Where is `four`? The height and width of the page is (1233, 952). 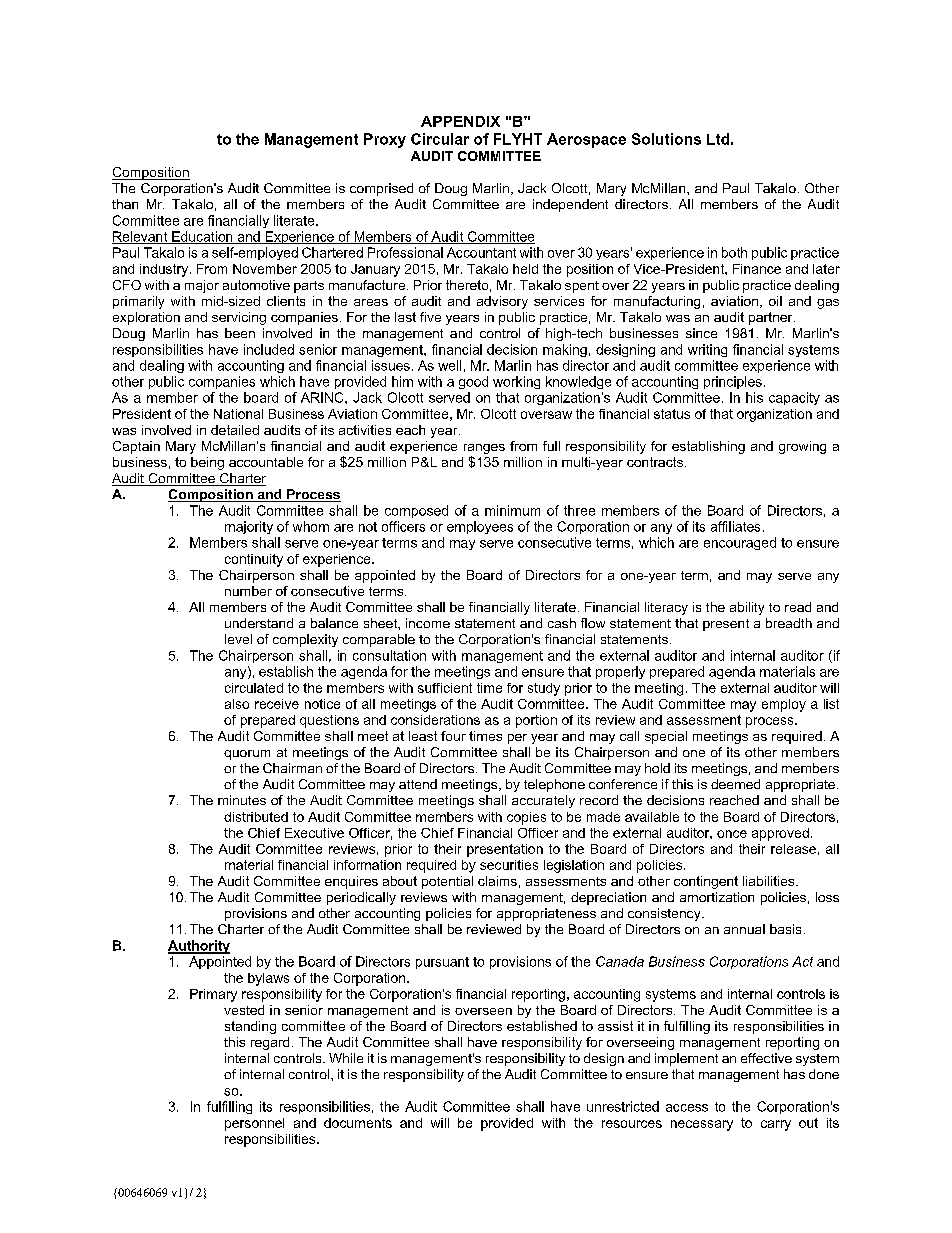 four is located at coordinates (453, 736).
